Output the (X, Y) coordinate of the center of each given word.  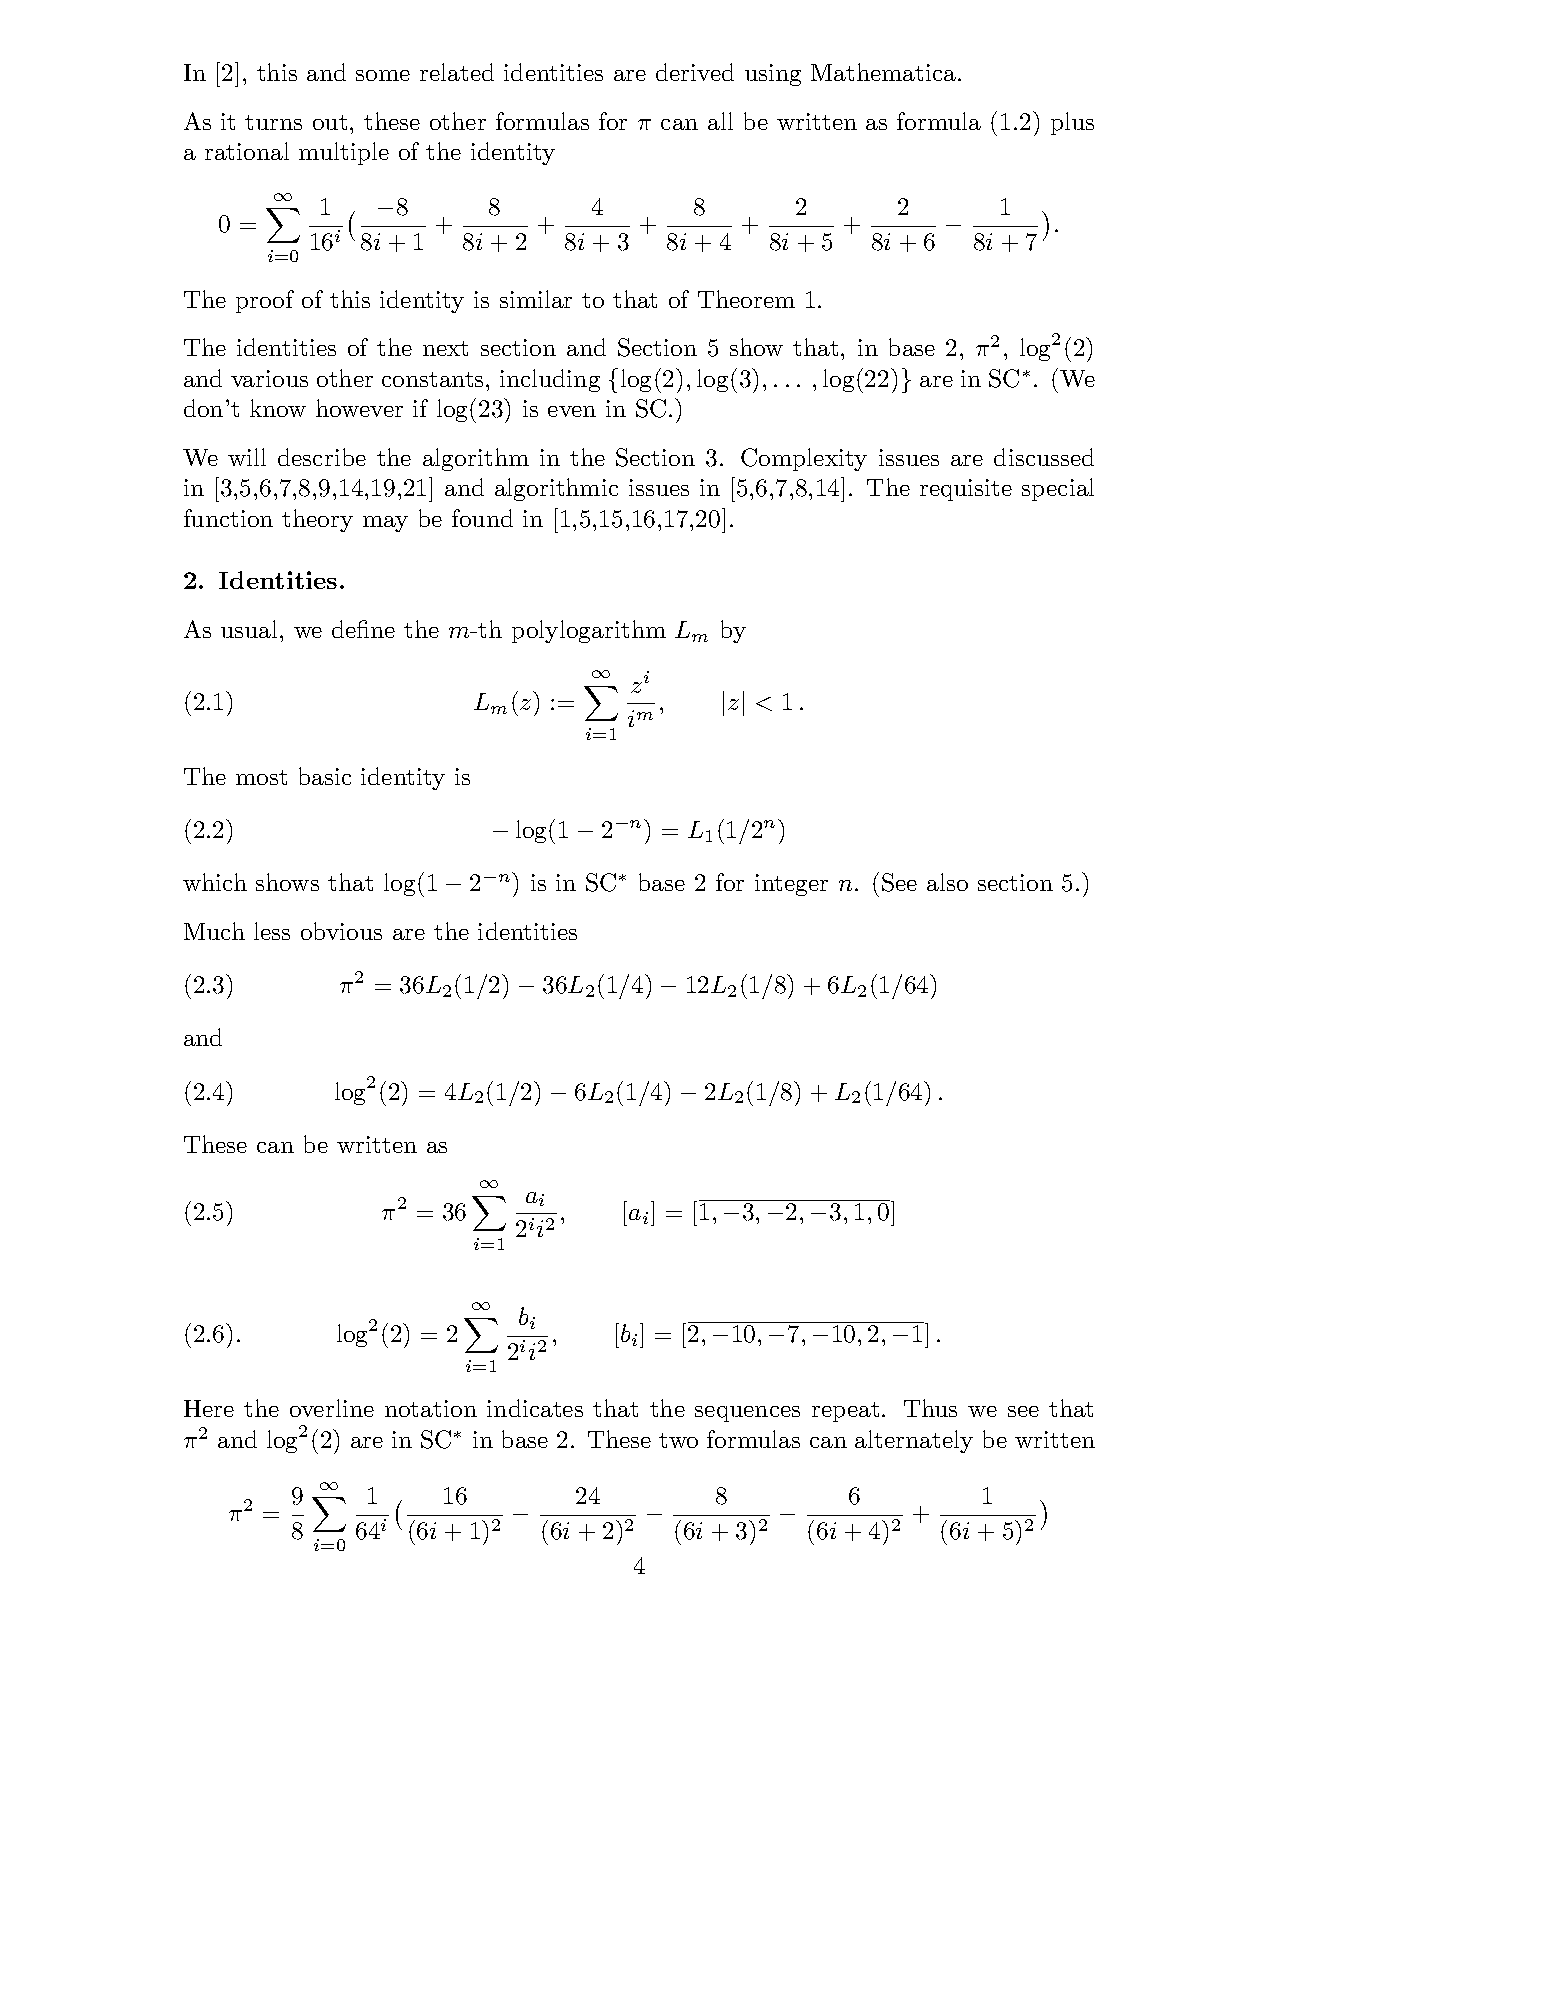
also (947, 882)
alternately (914, 1441)
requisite (966, 490)
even (572, 411)
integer (791, 885)
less (272, 931)
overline (332, 1408)
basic (325, 776)
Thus (930, 1408)
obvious (341, 931)
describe (322, 457)
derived (695, 72)
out (330, 122)
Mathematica (885, 72)
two (678, 1440)
